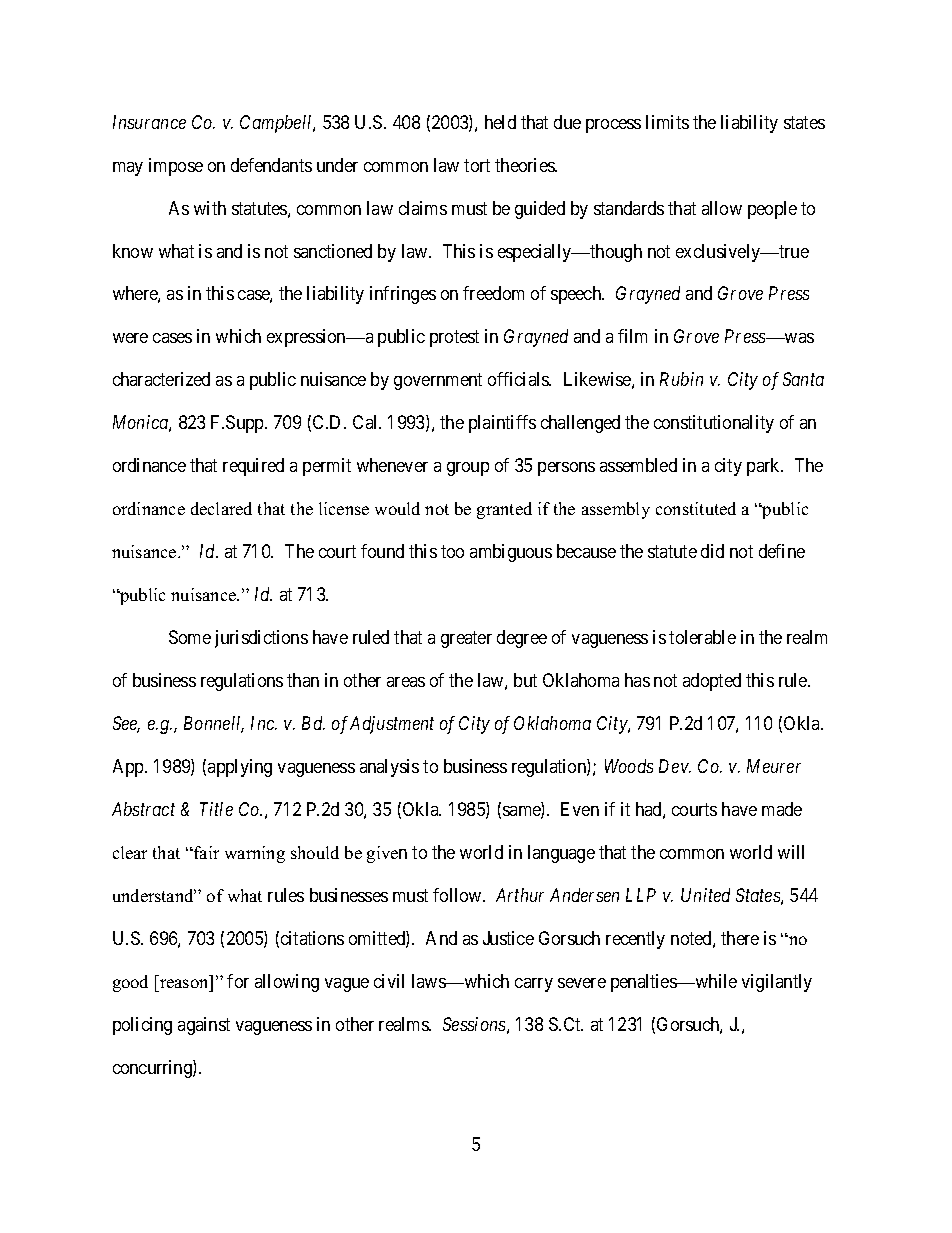  Describe the element at coordinates (632, 336) in the image. I see `film` at that location.
